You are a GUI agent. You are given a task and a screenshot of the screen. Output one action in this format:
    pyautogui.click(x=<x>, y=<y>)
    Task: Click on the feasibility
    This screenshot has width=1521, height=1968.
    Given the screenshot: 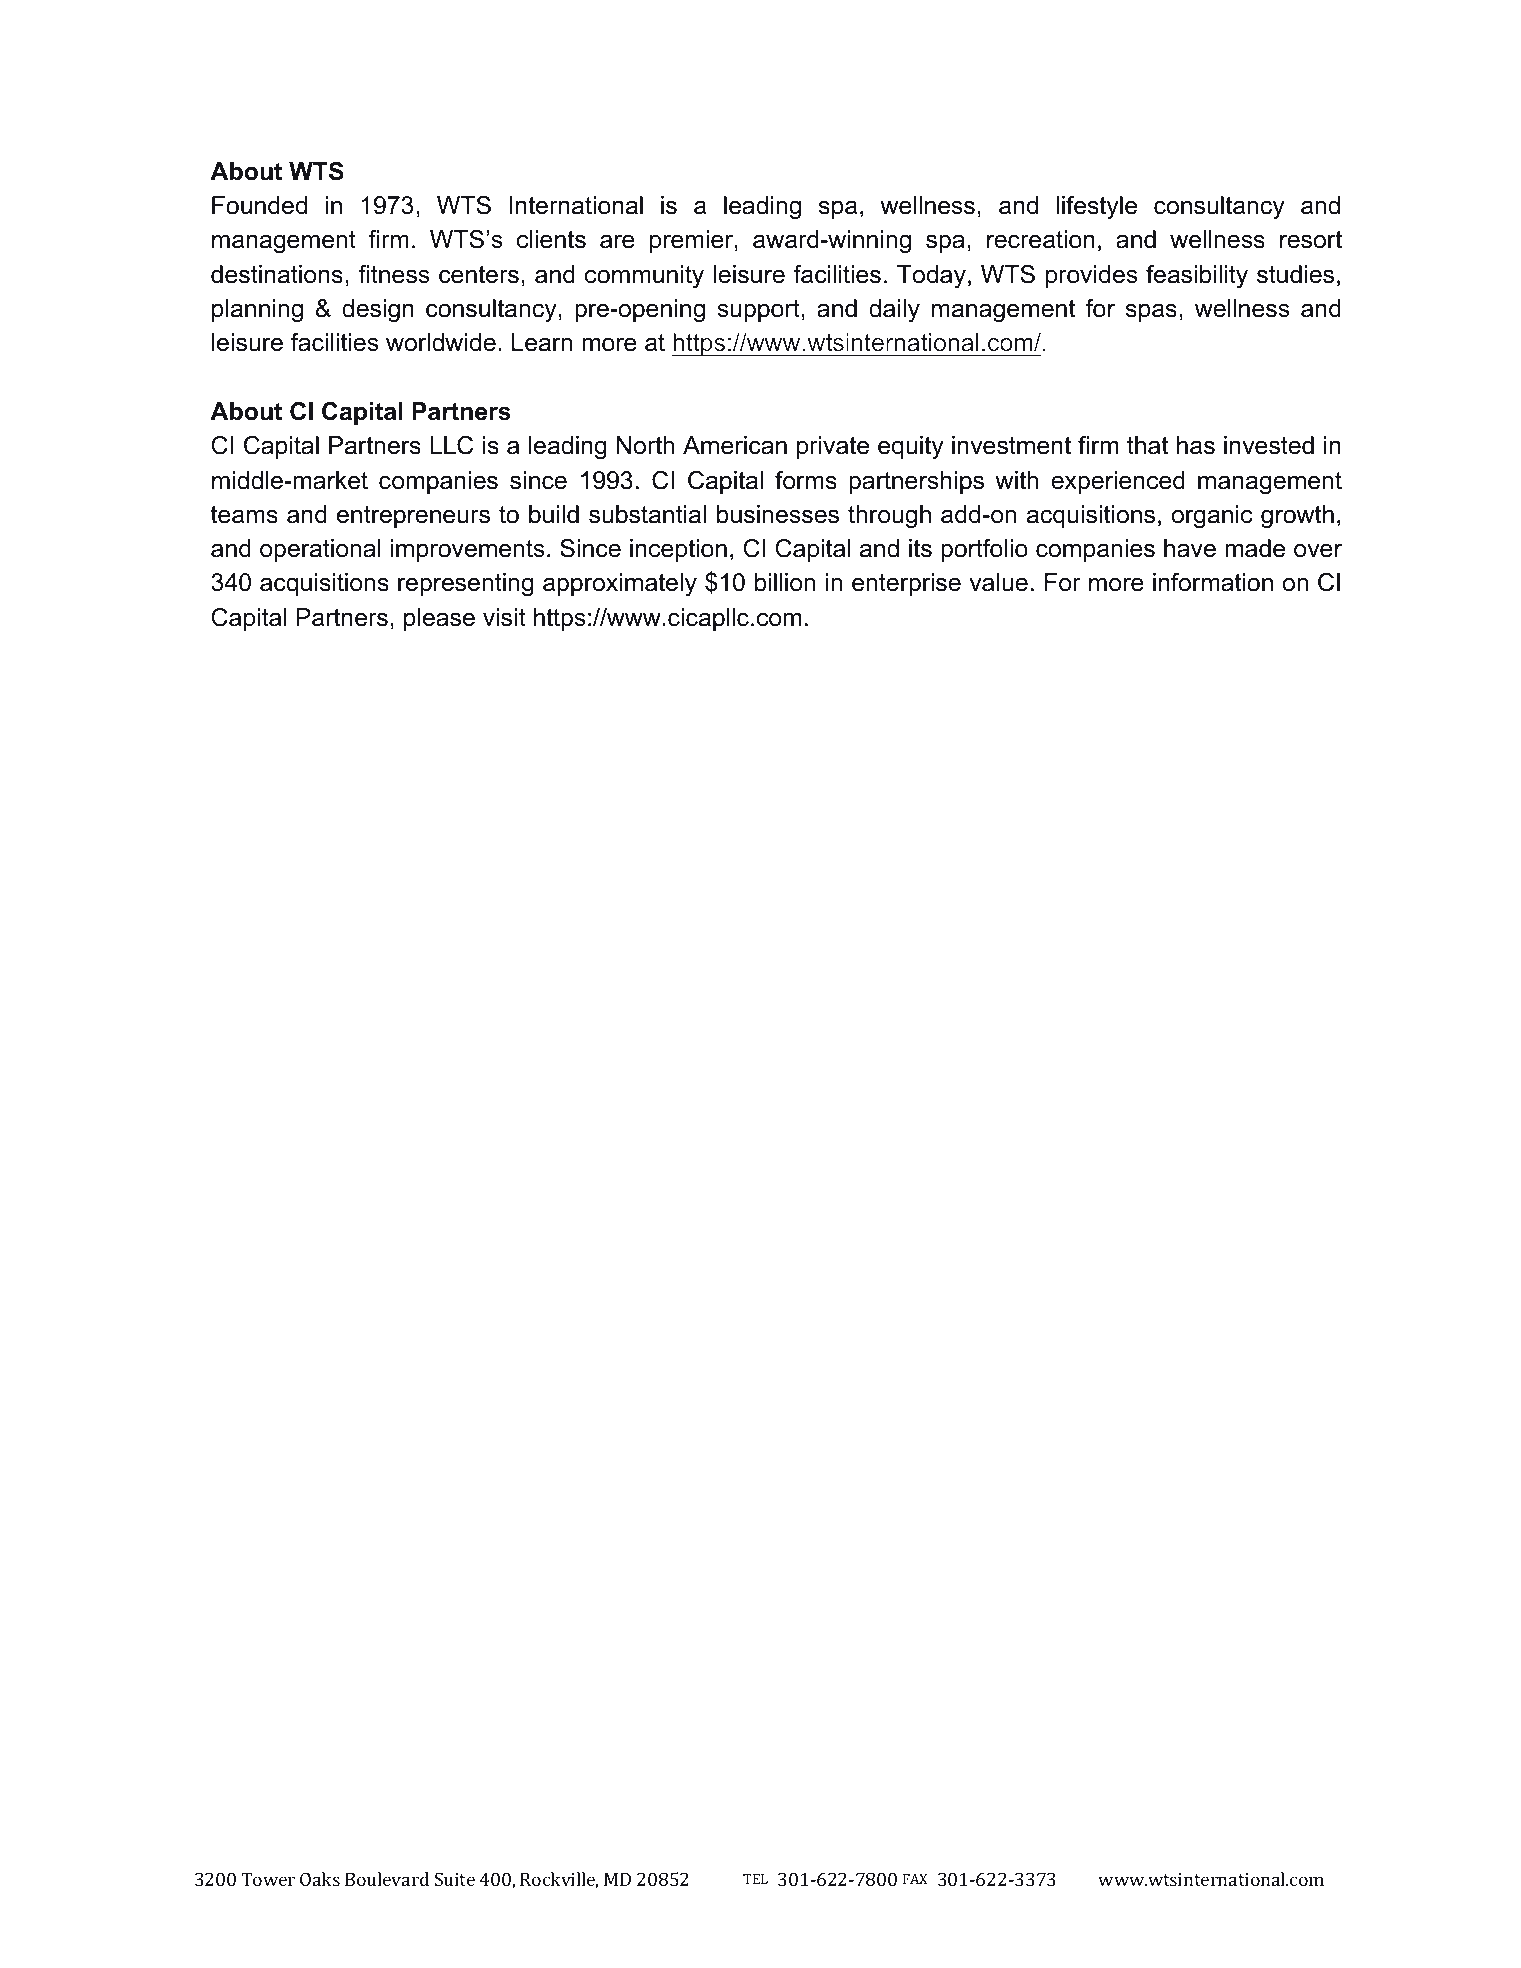 What is the action you would take?
    pyautogui.click(x=1197, y=277)
